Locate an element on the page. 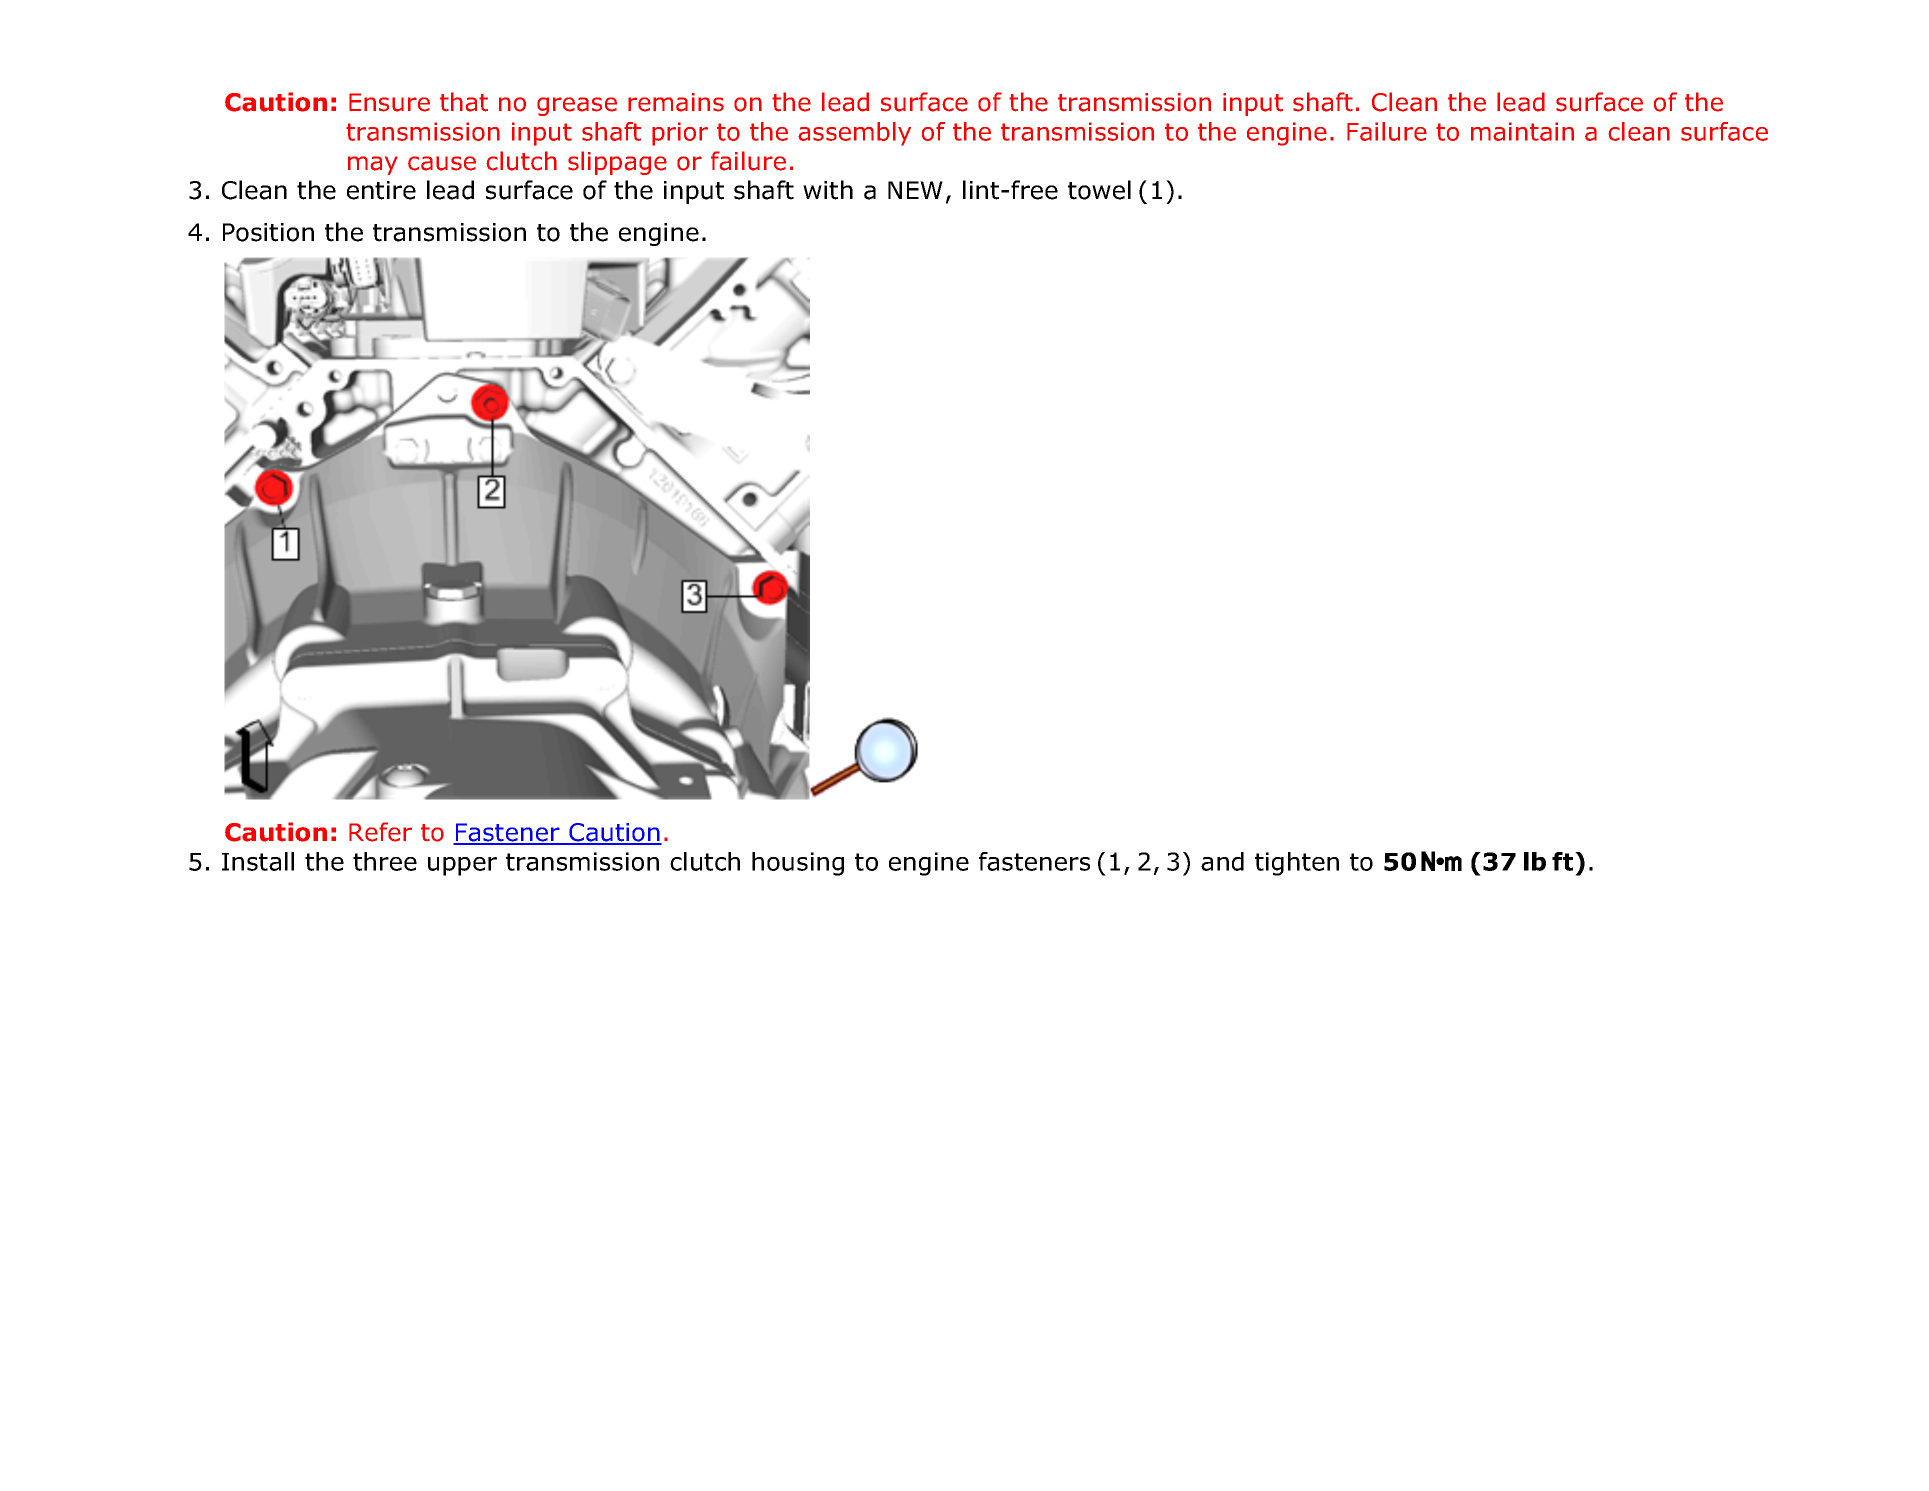 This page has height=1491, width=1929. and is located at coordinates (1222, 861).
